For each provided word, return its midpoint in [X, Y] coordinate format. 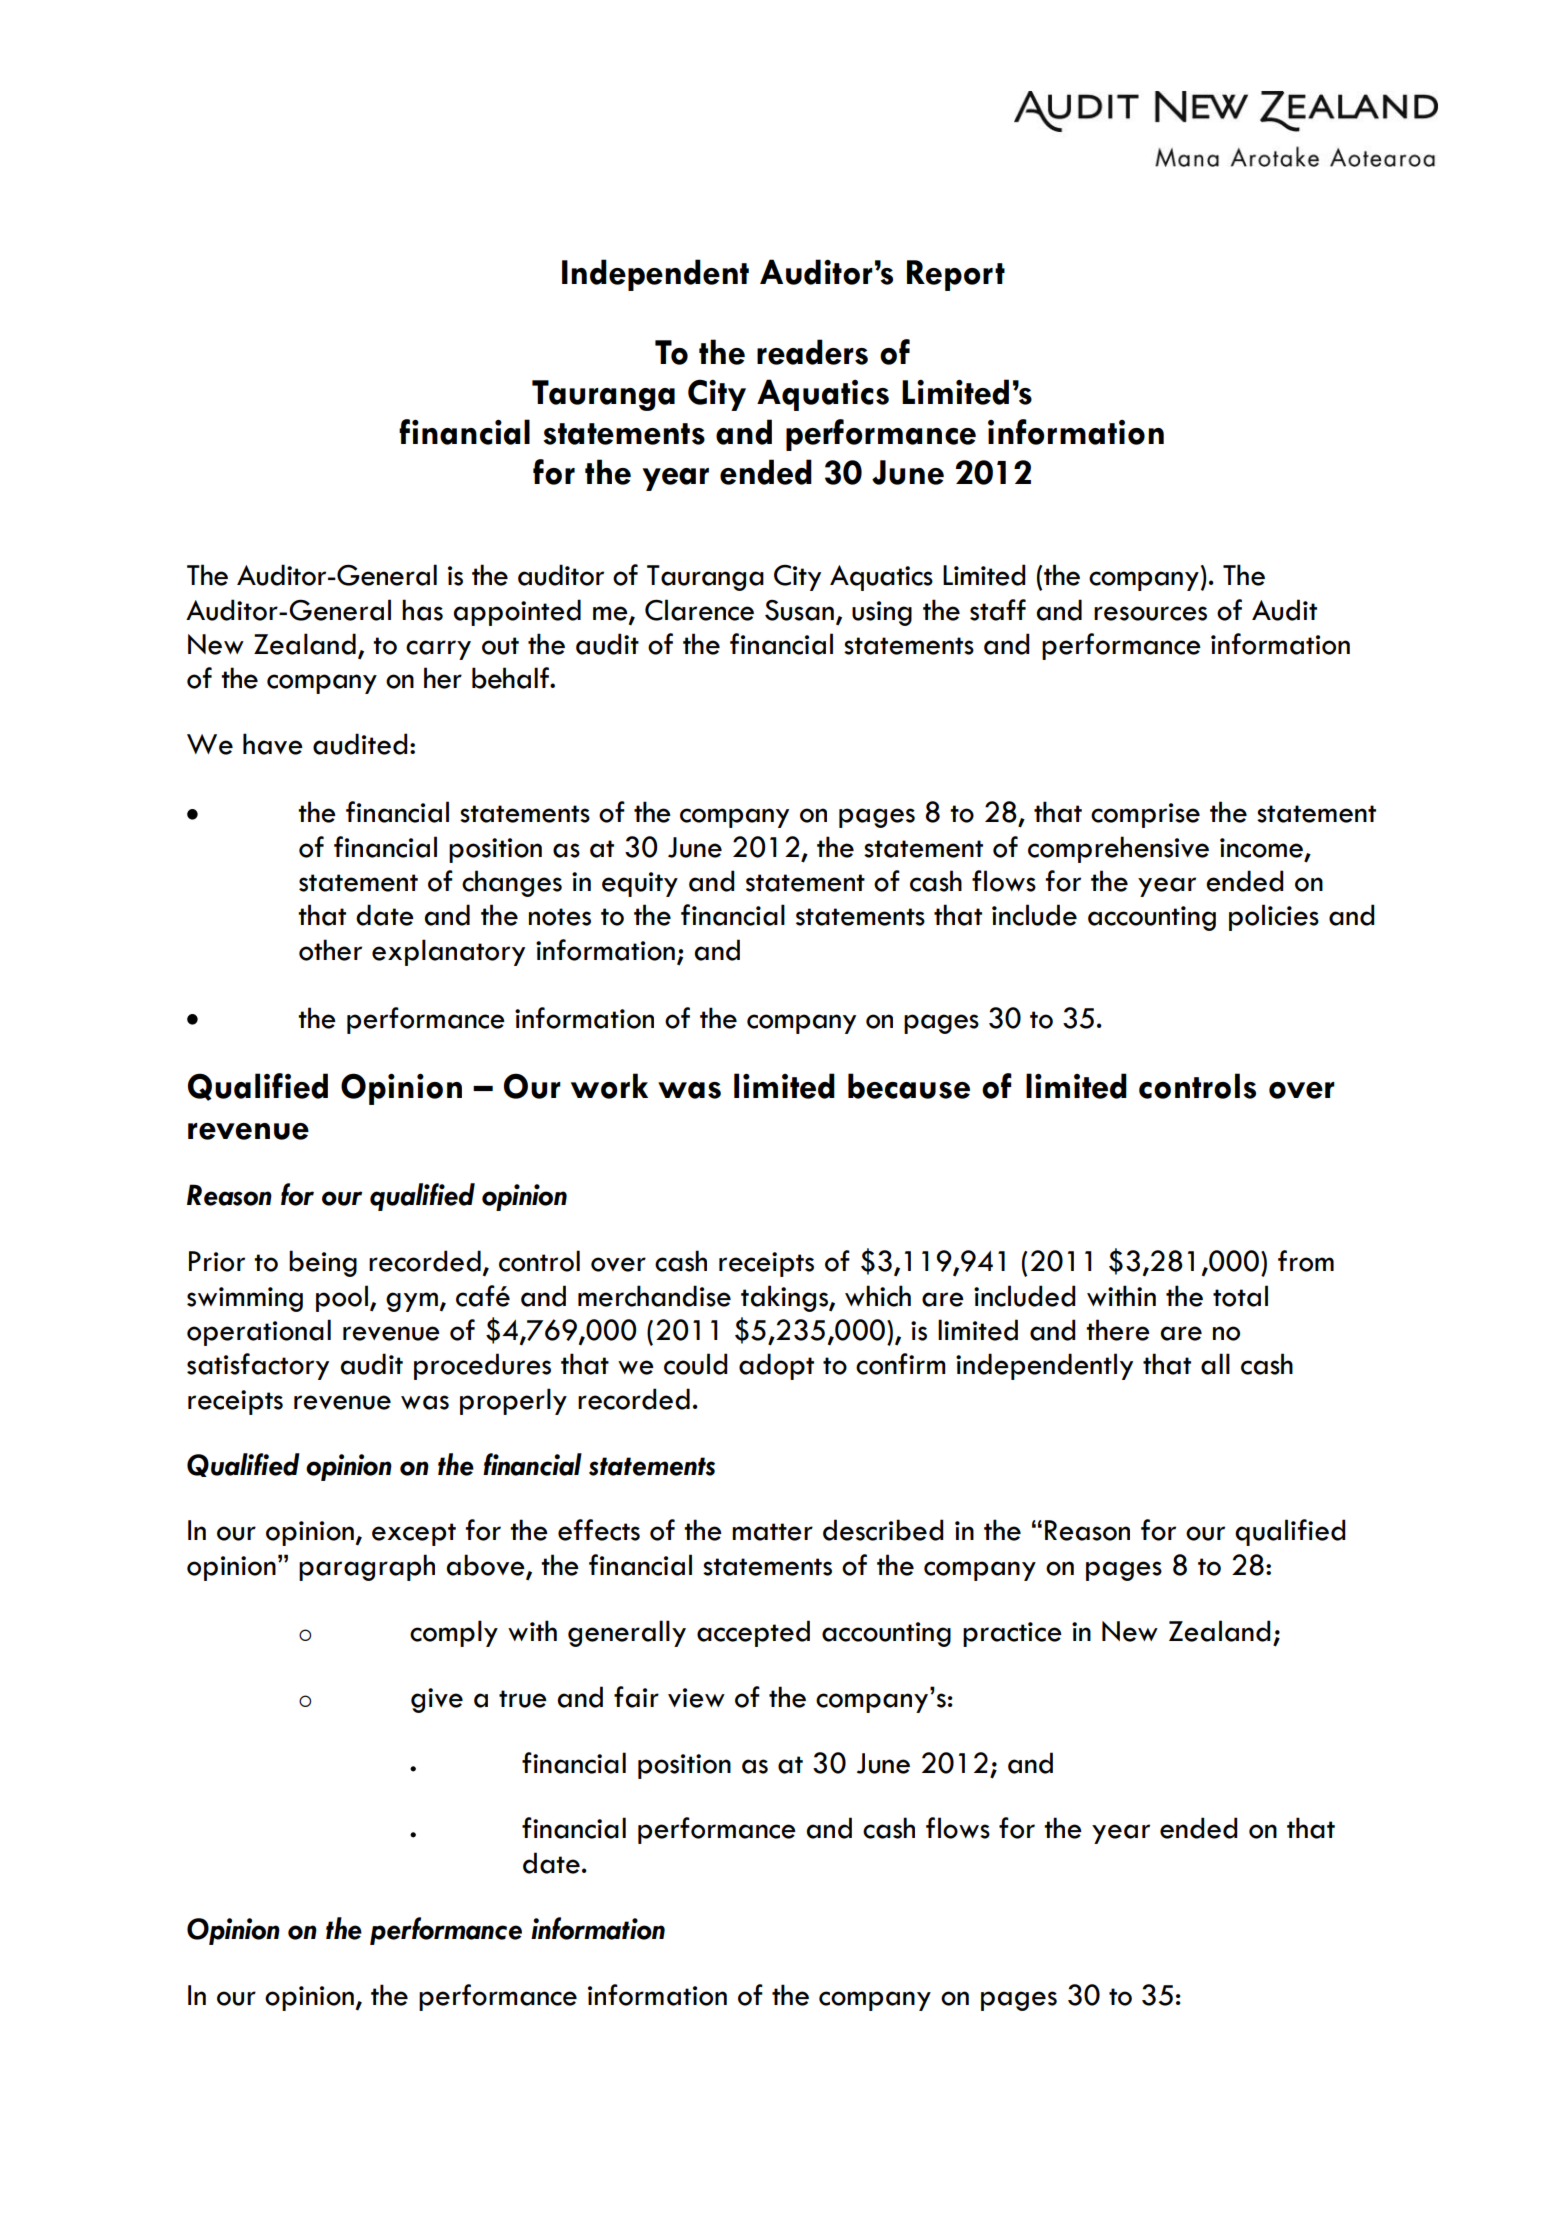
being [323, 1263]
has [422, 610]
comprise [1145, 815]
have [273, 744]
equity [640, 884]
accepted [753, 1633]
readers [812, 352]
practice [1012, 1634]
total [1240, 1296]
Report [956, 275]
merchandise [654, 1296]
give [437, 1700]
